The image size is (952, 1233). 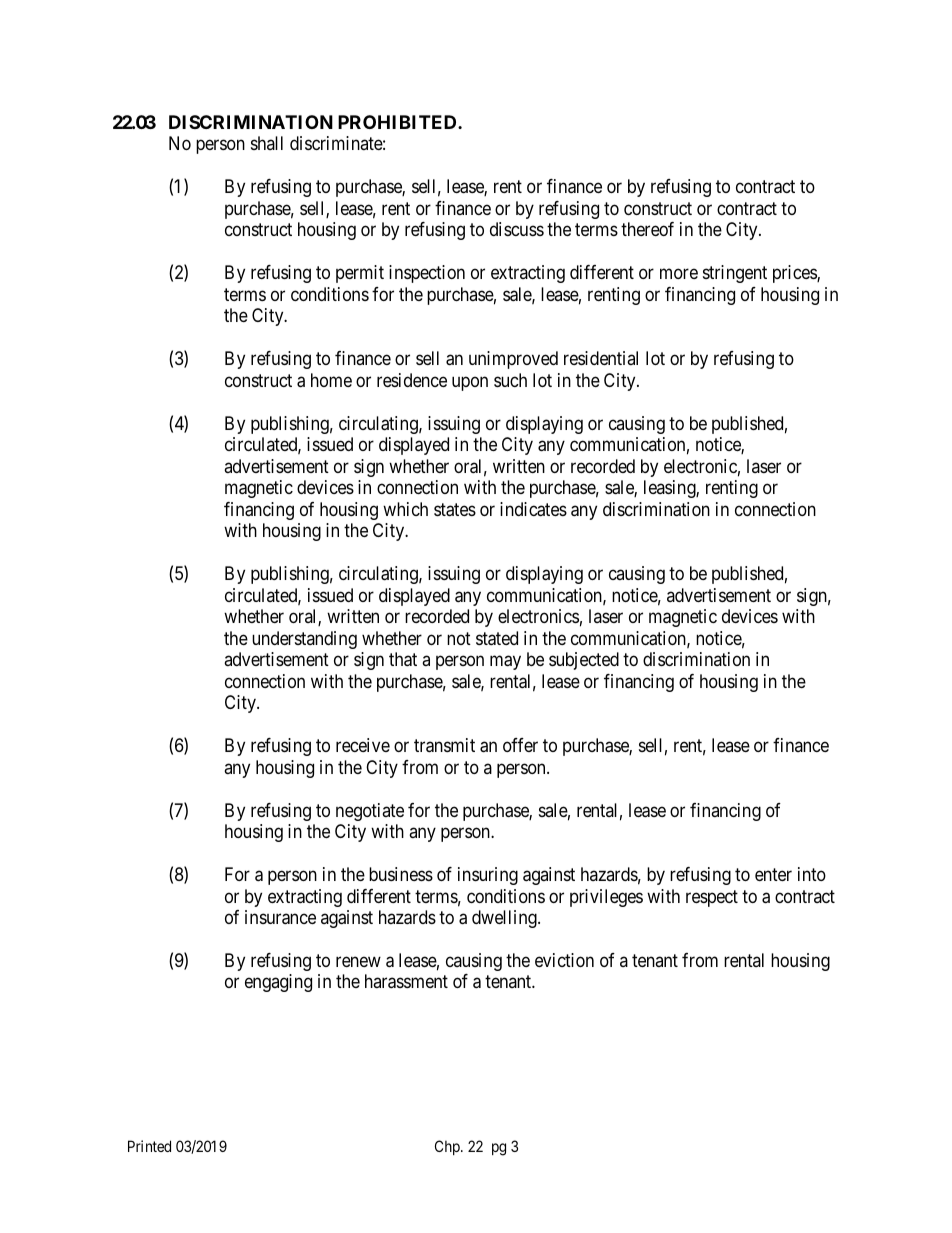 What do you see at coordinates (398, 122) in the screenshot?
I see `PROHIBITED` at bounding box center [398, 122].
